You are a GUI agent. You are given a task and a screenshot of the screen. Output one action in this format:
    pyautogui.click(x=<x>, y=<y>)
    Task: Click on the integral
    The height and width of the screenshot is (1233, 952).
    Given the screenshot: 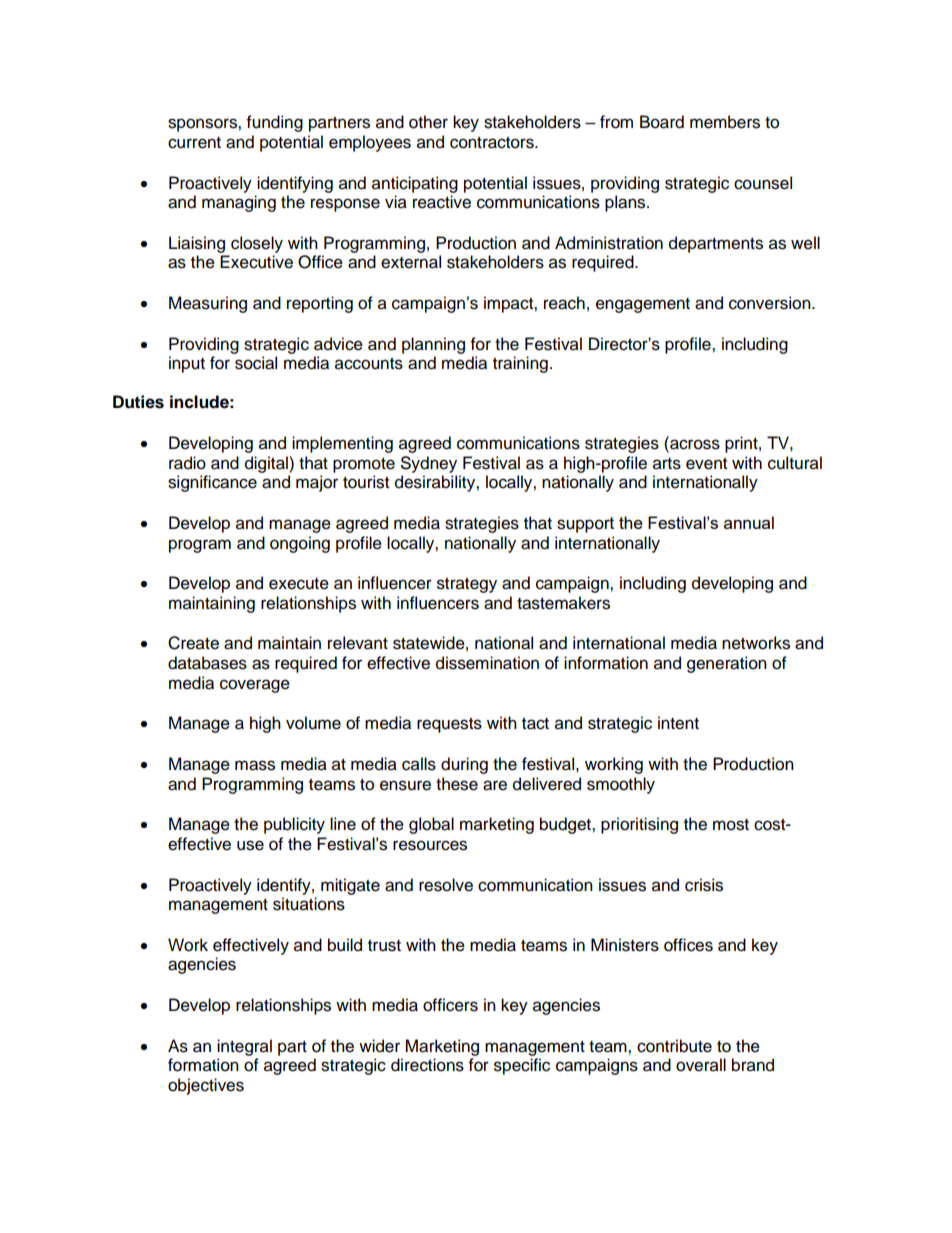 What is the action you would take?
    pyautogui.click(x=244, y=1047)
